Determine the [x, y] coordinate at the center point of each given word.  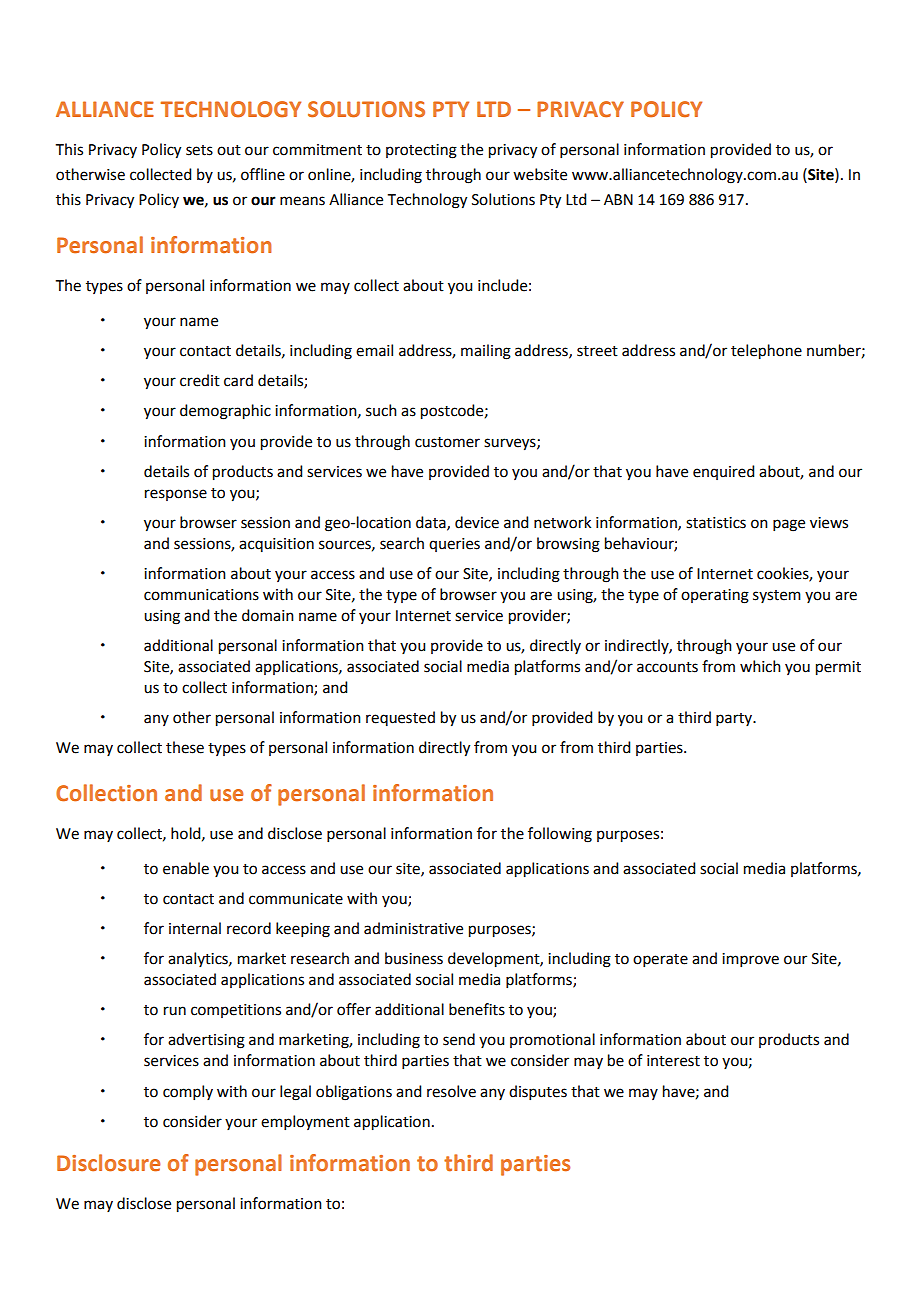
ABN [618, 199]
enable [186, 868]
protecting [421, 151]
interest [673, 1061]
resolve [451, 1091]
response [176, 495]
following [560, 835]
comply [188, 1092]
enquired [723, 472]
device [477, 522]
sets [199, 150]
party [735, 719]
